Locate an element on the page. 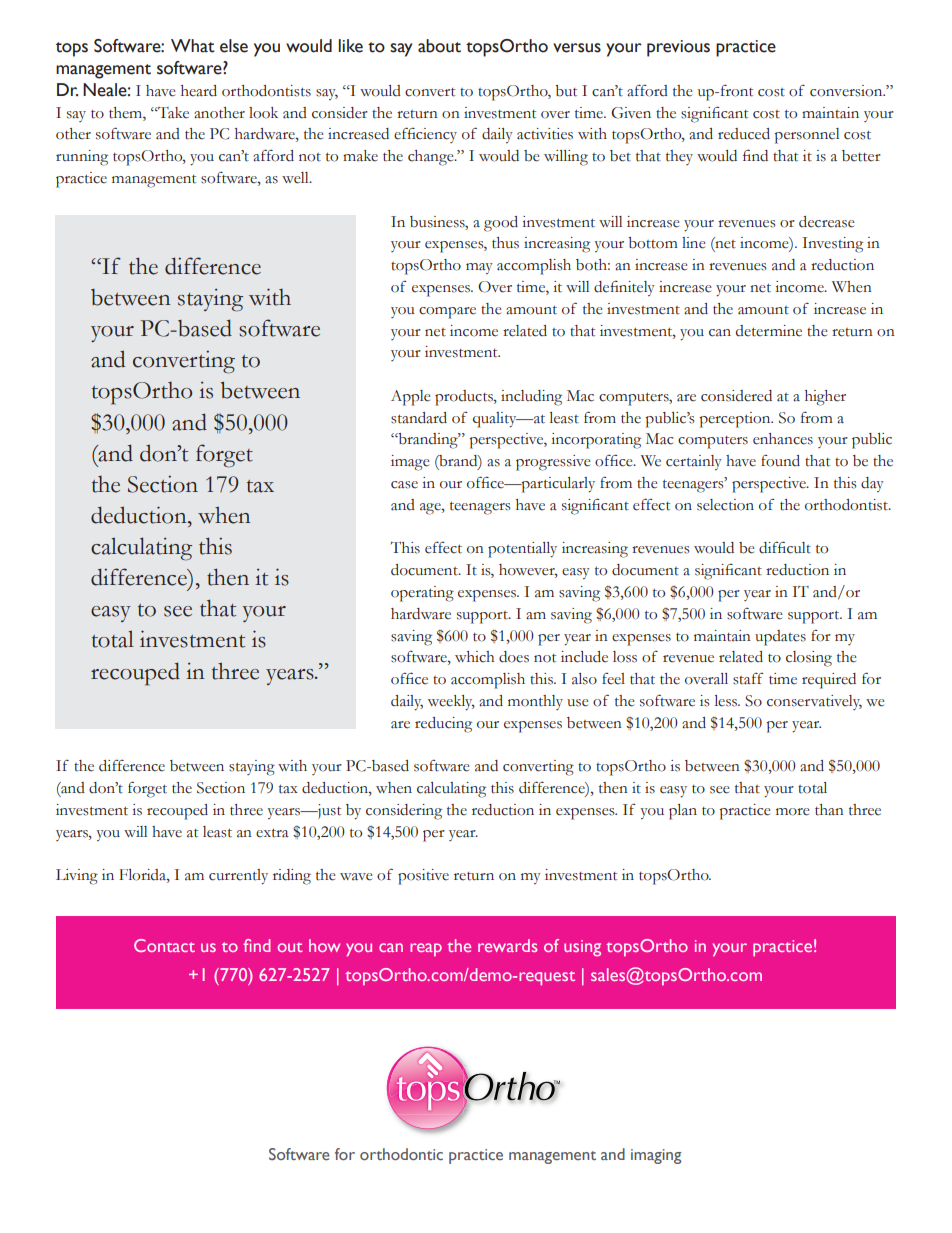 The width and height of the image is (952, 1233). extra is located at coordinates (272, 833).
